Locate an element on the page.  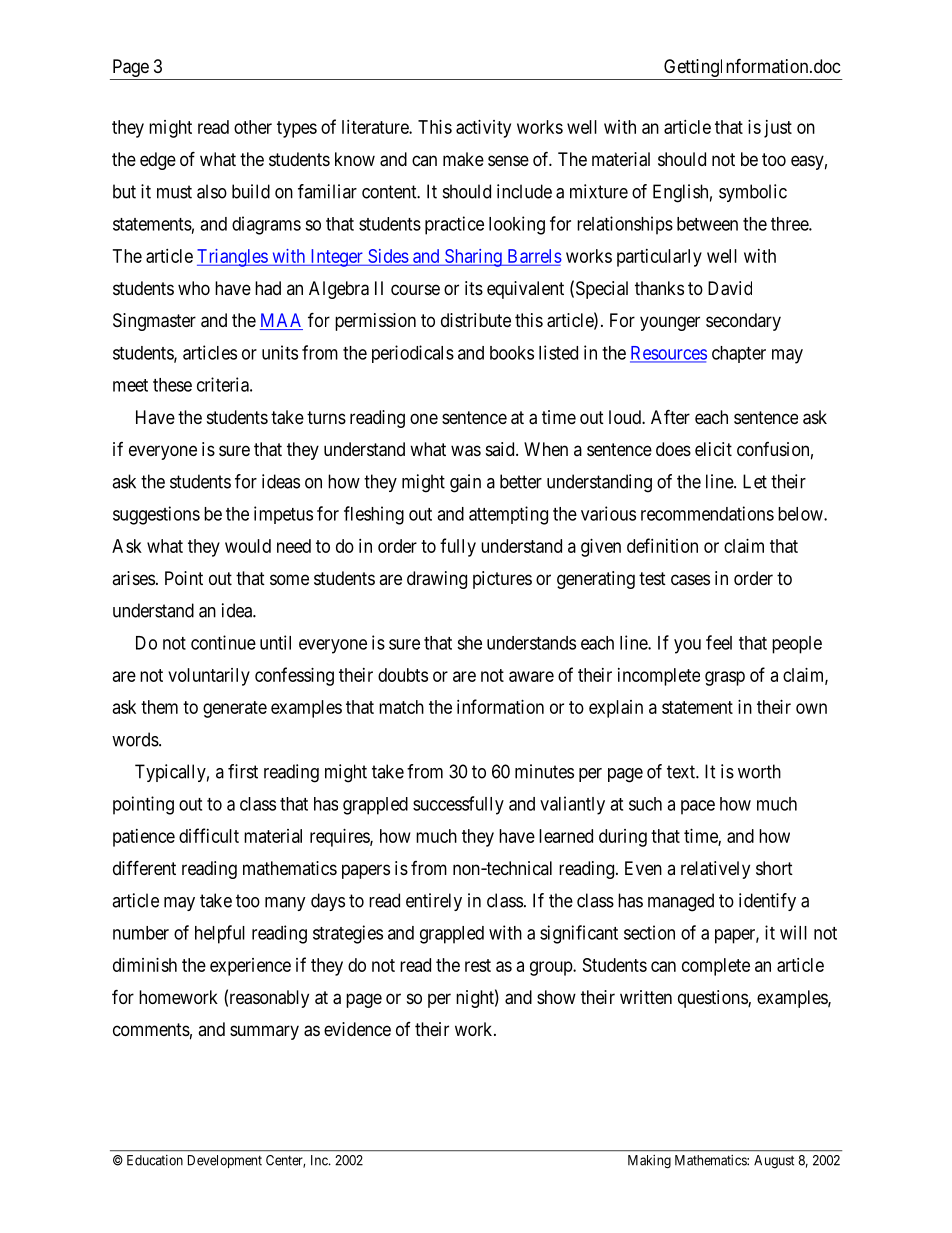
she is located at coordinates (469, 643).
